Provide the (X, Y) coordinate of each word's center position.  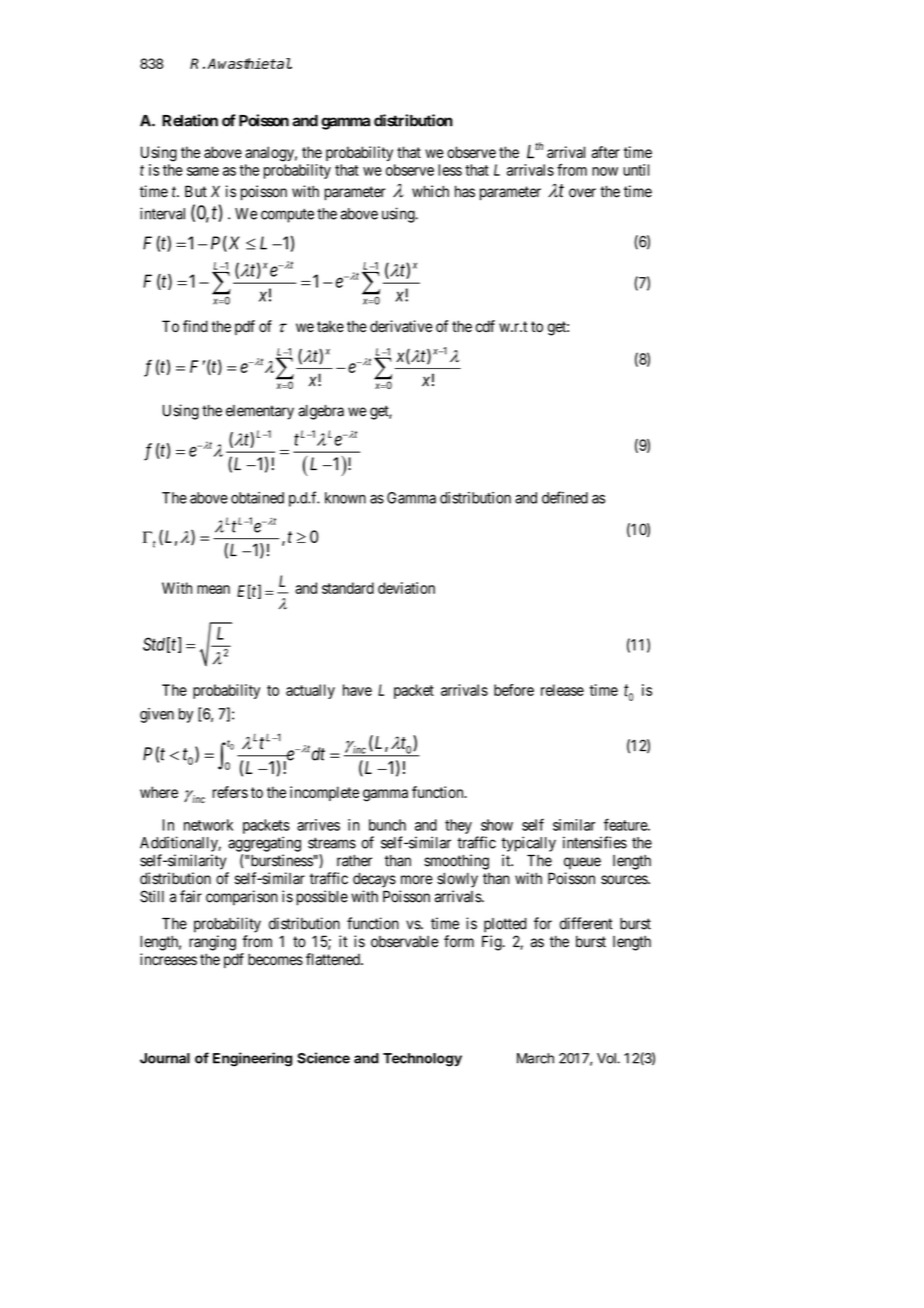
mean (213, 589)
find (195, 326)
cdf (485, 326)
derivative (401, 326)
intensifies (595, 842)
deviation (406, 588)
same (203, 171)
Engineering (252, 1059)
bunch (387, 825)
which (430, 191)
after (606, 152)
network (208, 825)
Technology (422, 1060)
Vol (607, 1058)
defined (565, 497)
